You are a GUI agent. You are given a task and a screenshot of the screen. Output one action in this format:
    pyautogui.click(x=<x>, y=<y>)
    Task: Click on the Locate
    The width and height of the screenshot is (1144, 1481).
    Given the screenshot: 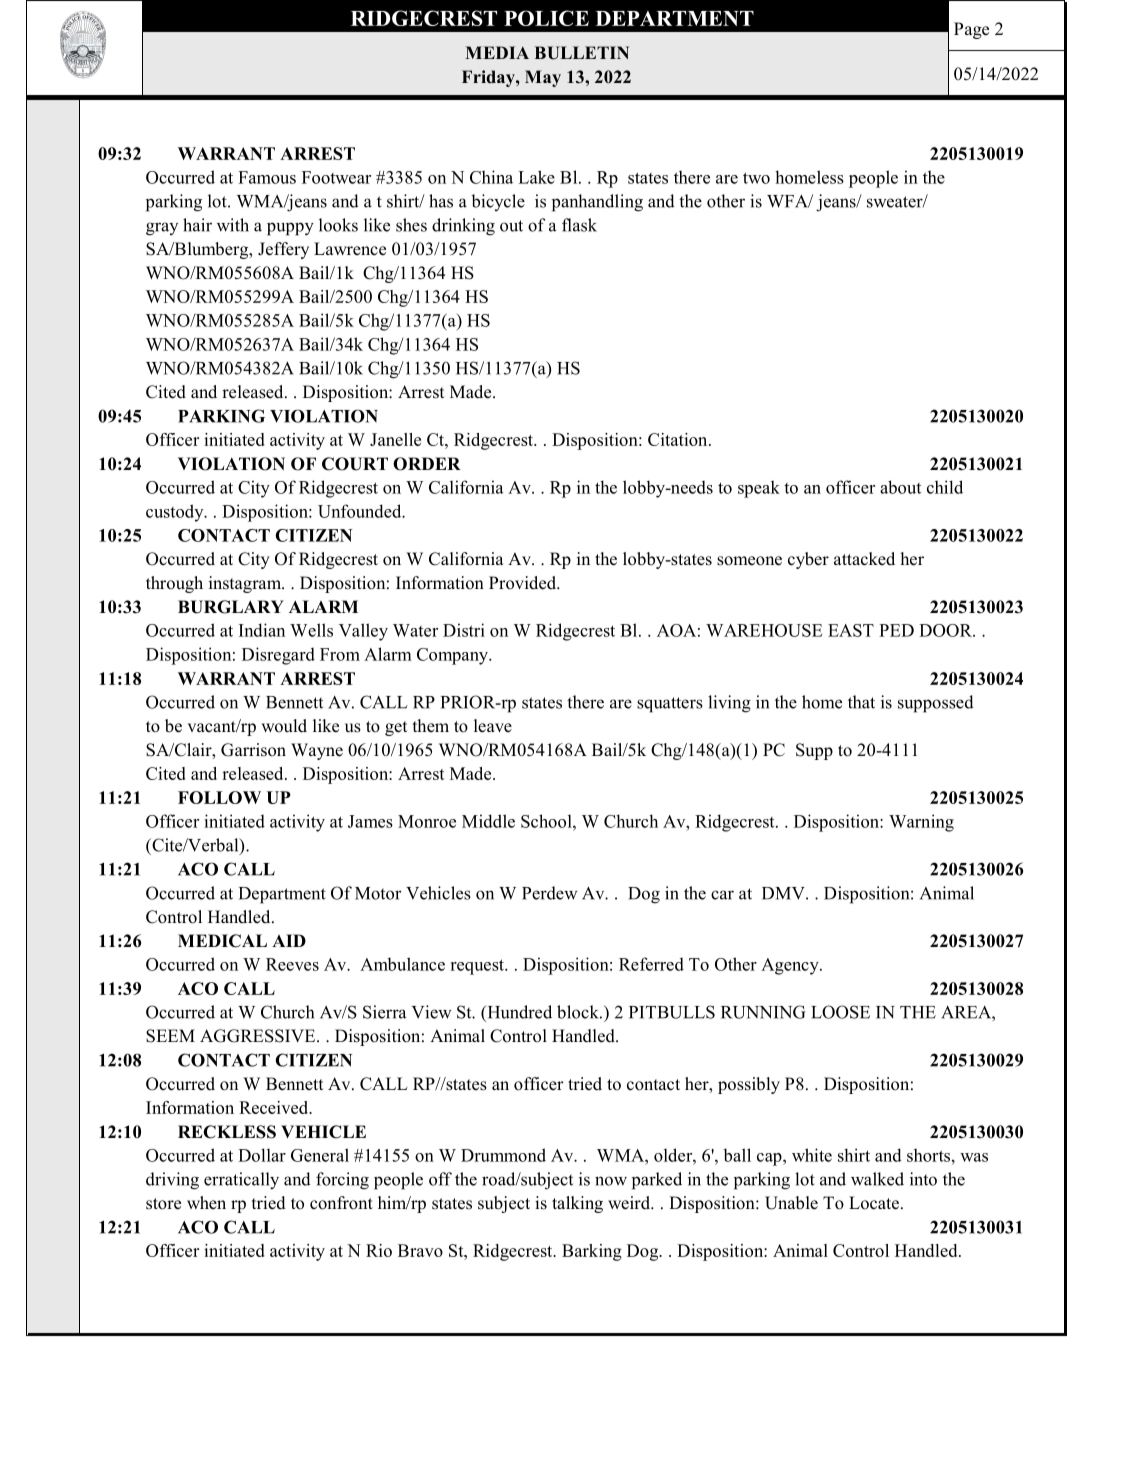 What is the action you would take?
    pyautogui.click(x=874, y=1203)
